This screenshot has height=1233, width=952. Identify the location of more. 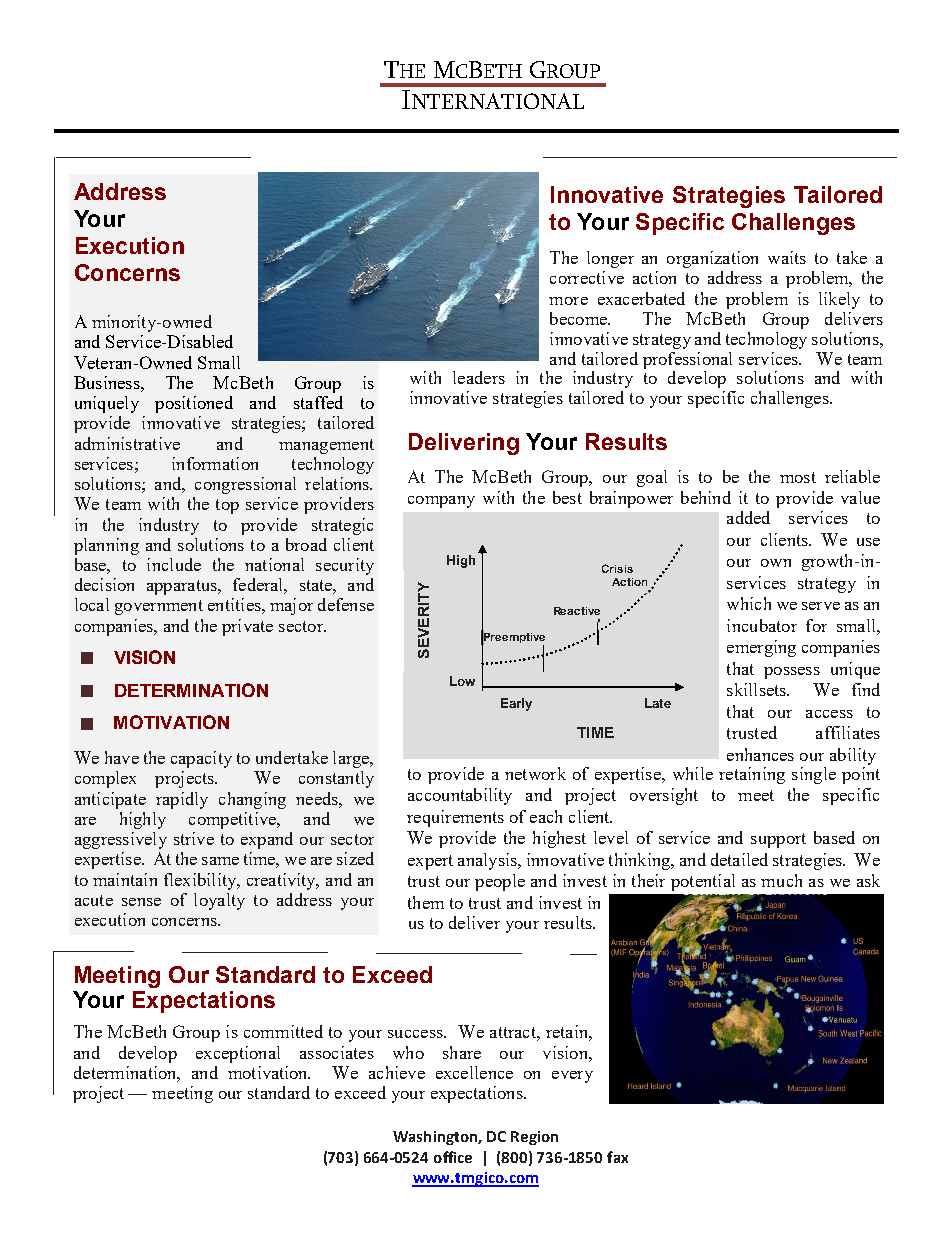
(568, 301).
